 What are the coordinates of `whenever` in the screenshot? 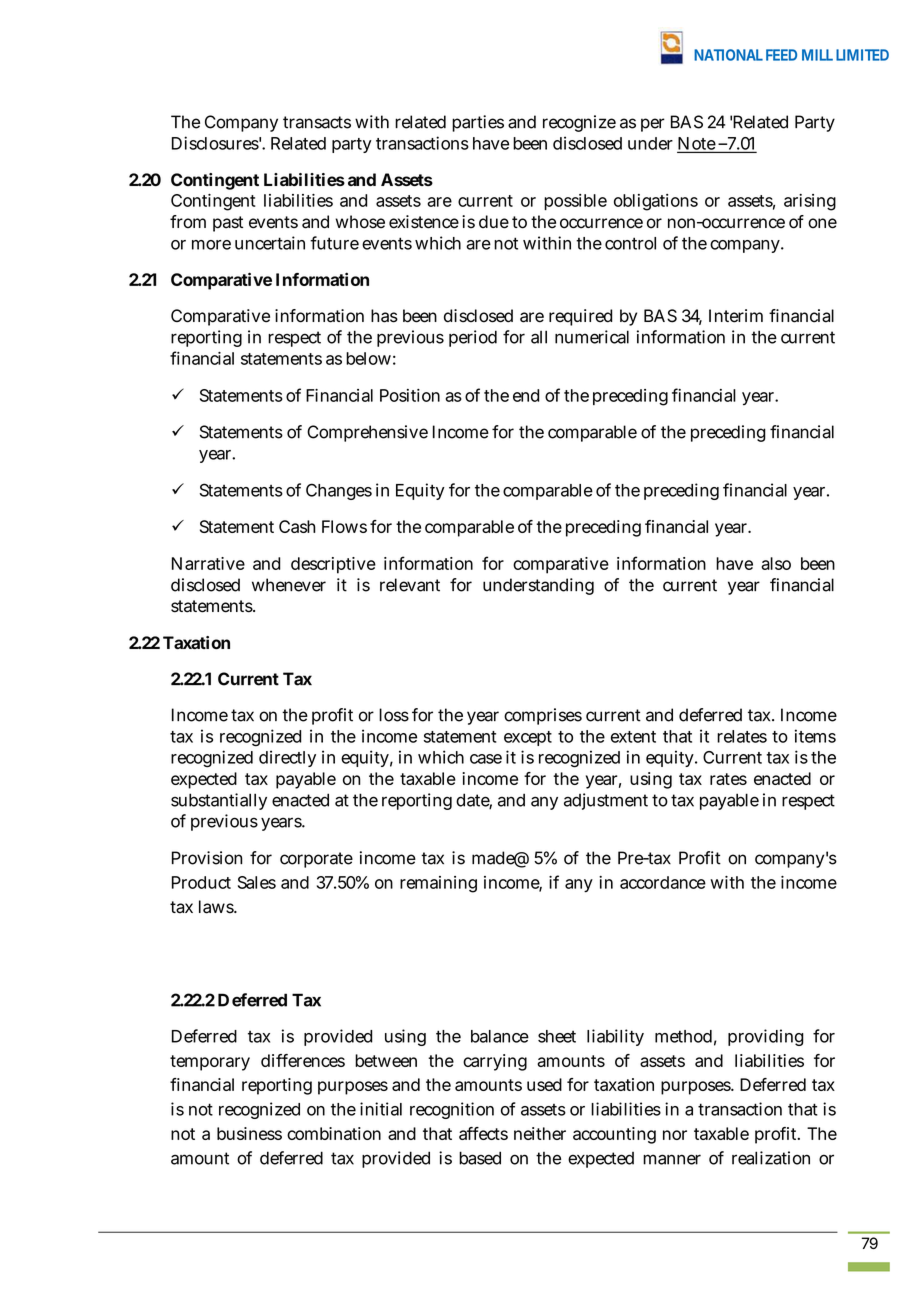 It's located at (289, 585).
